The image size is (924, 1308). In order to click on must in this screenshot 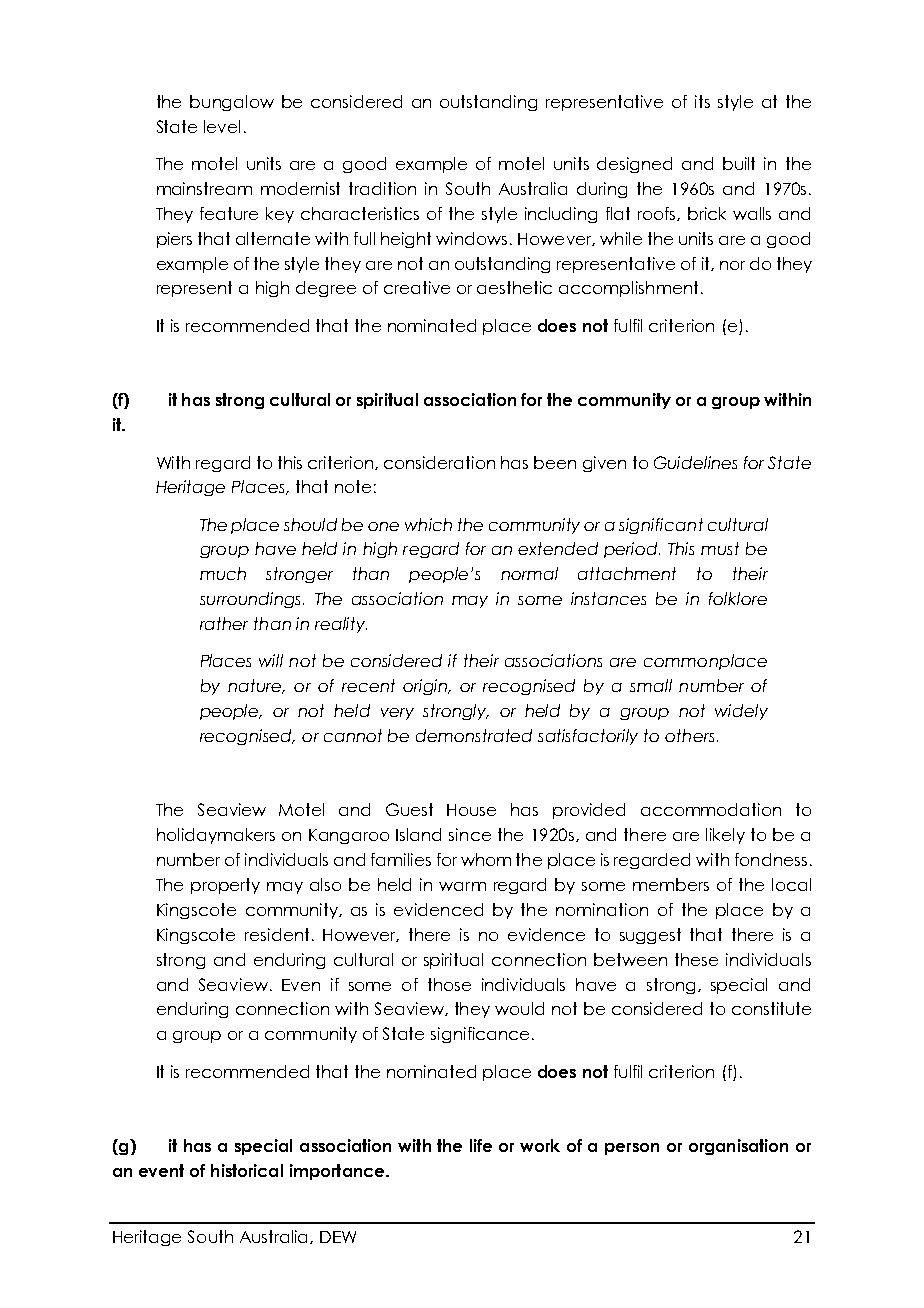, I will do `click(720, 548)`.
